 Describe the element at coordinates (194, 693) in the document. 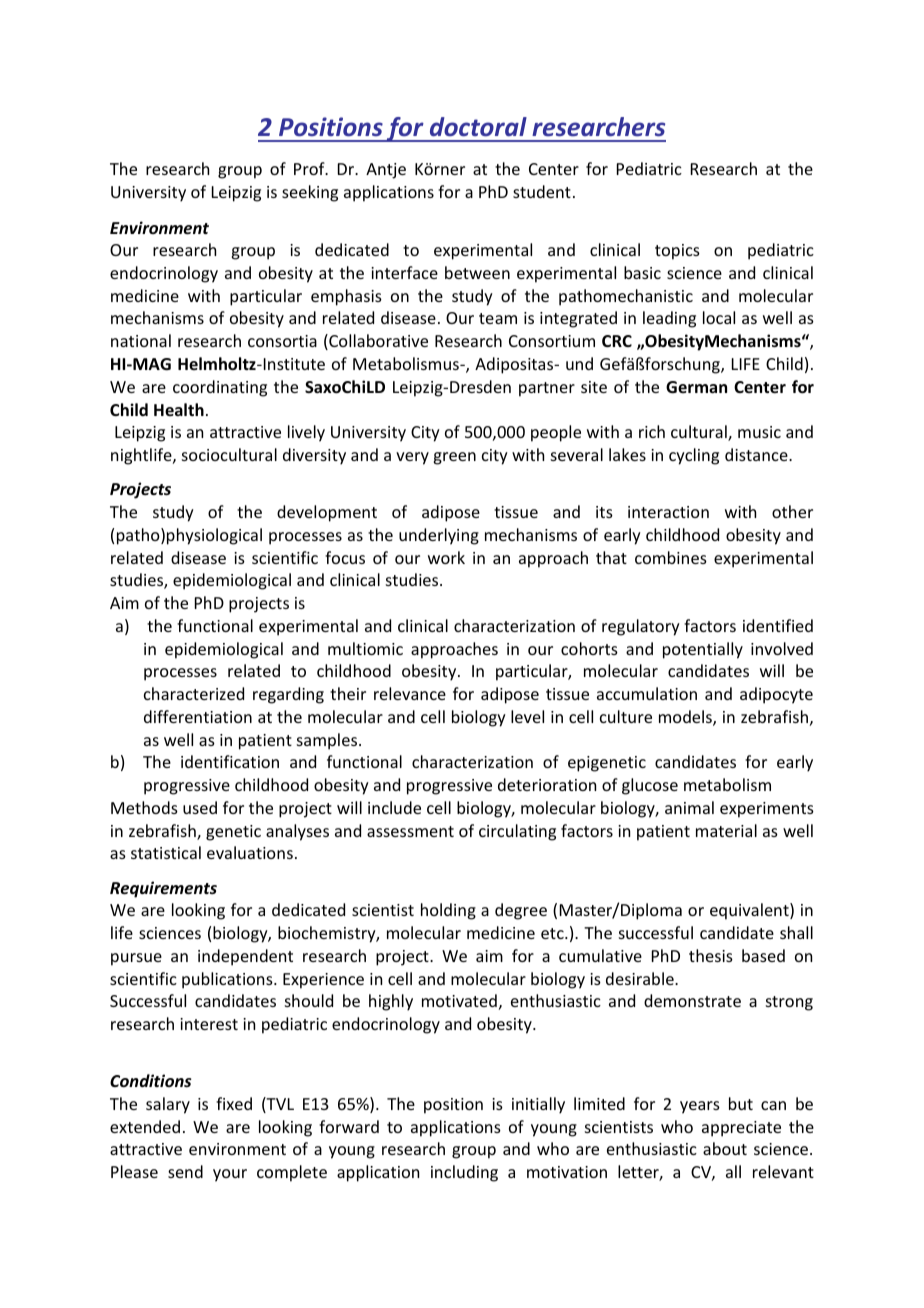

I see `characterized` at that location.
